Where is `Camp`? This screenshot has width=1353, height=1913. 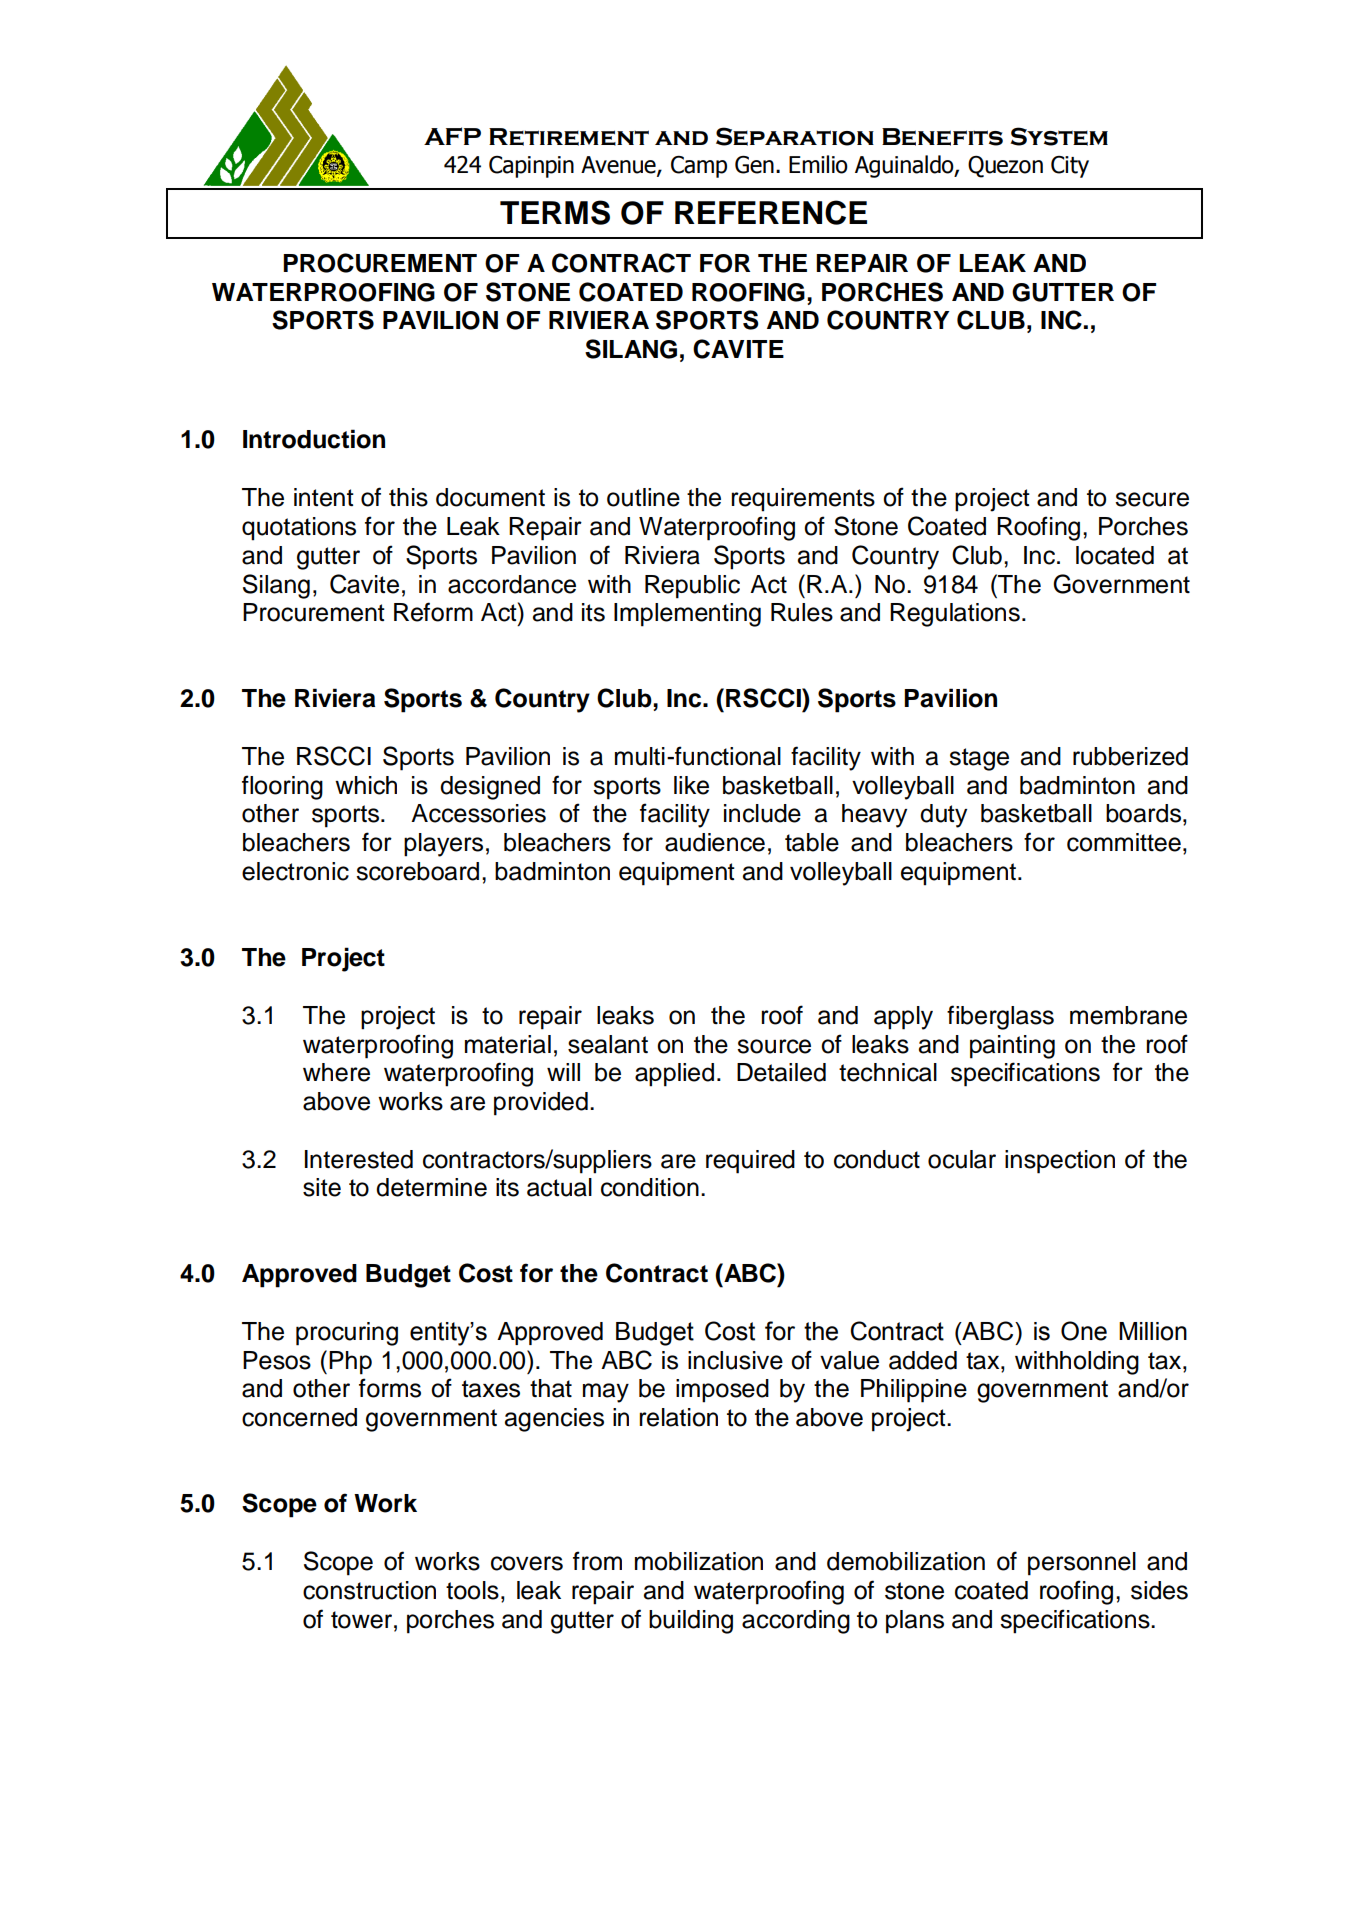 Camp is located at coordinates (699, 167).
